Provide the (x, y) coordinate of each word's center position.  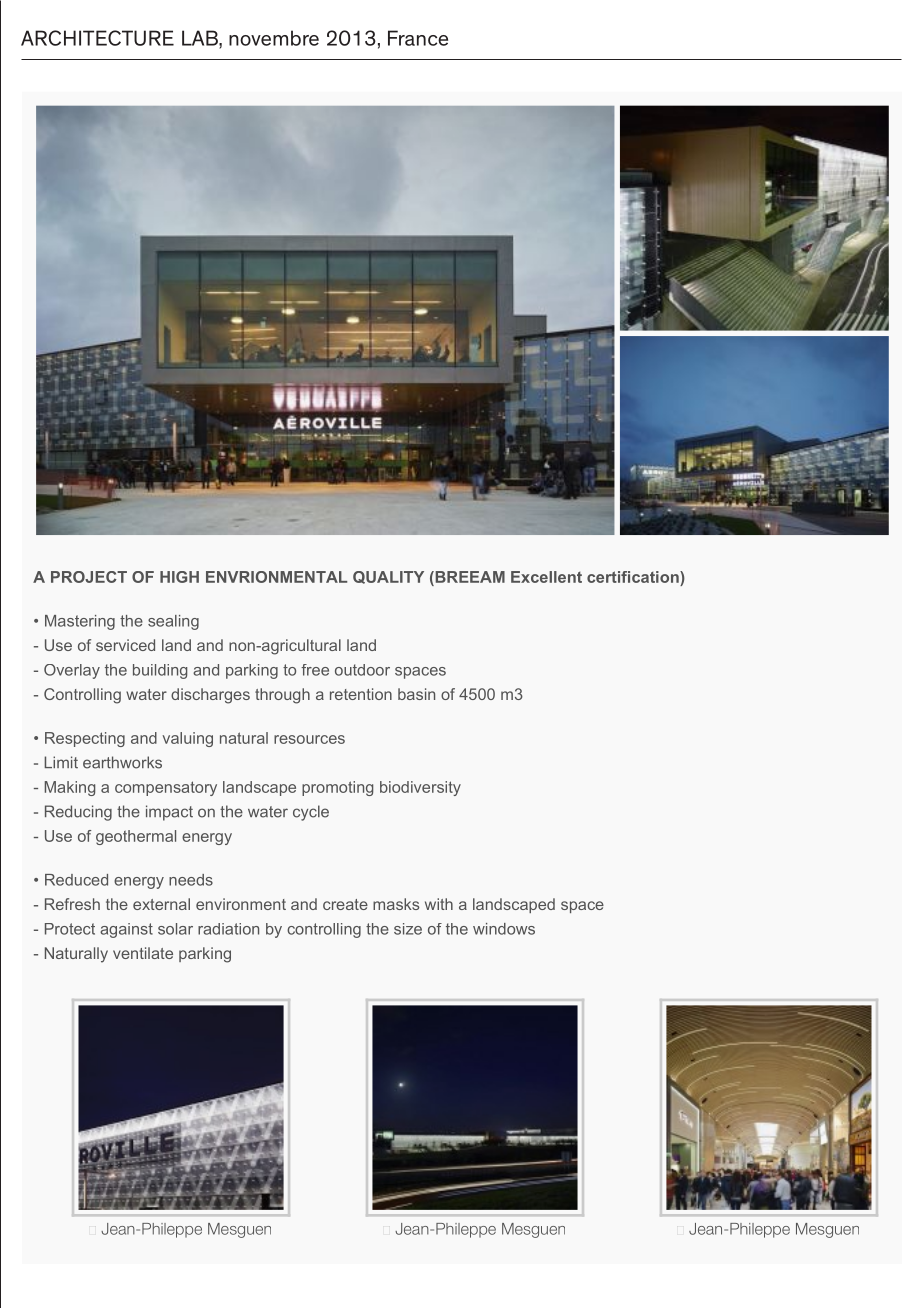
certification (634, 577)
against (126, 930)
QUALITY (388, 577)
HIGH (179, 577)
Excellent (546, 577)
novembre (274, 38)
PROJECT (89, 577)
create (345, 904)
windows (504, 929)
